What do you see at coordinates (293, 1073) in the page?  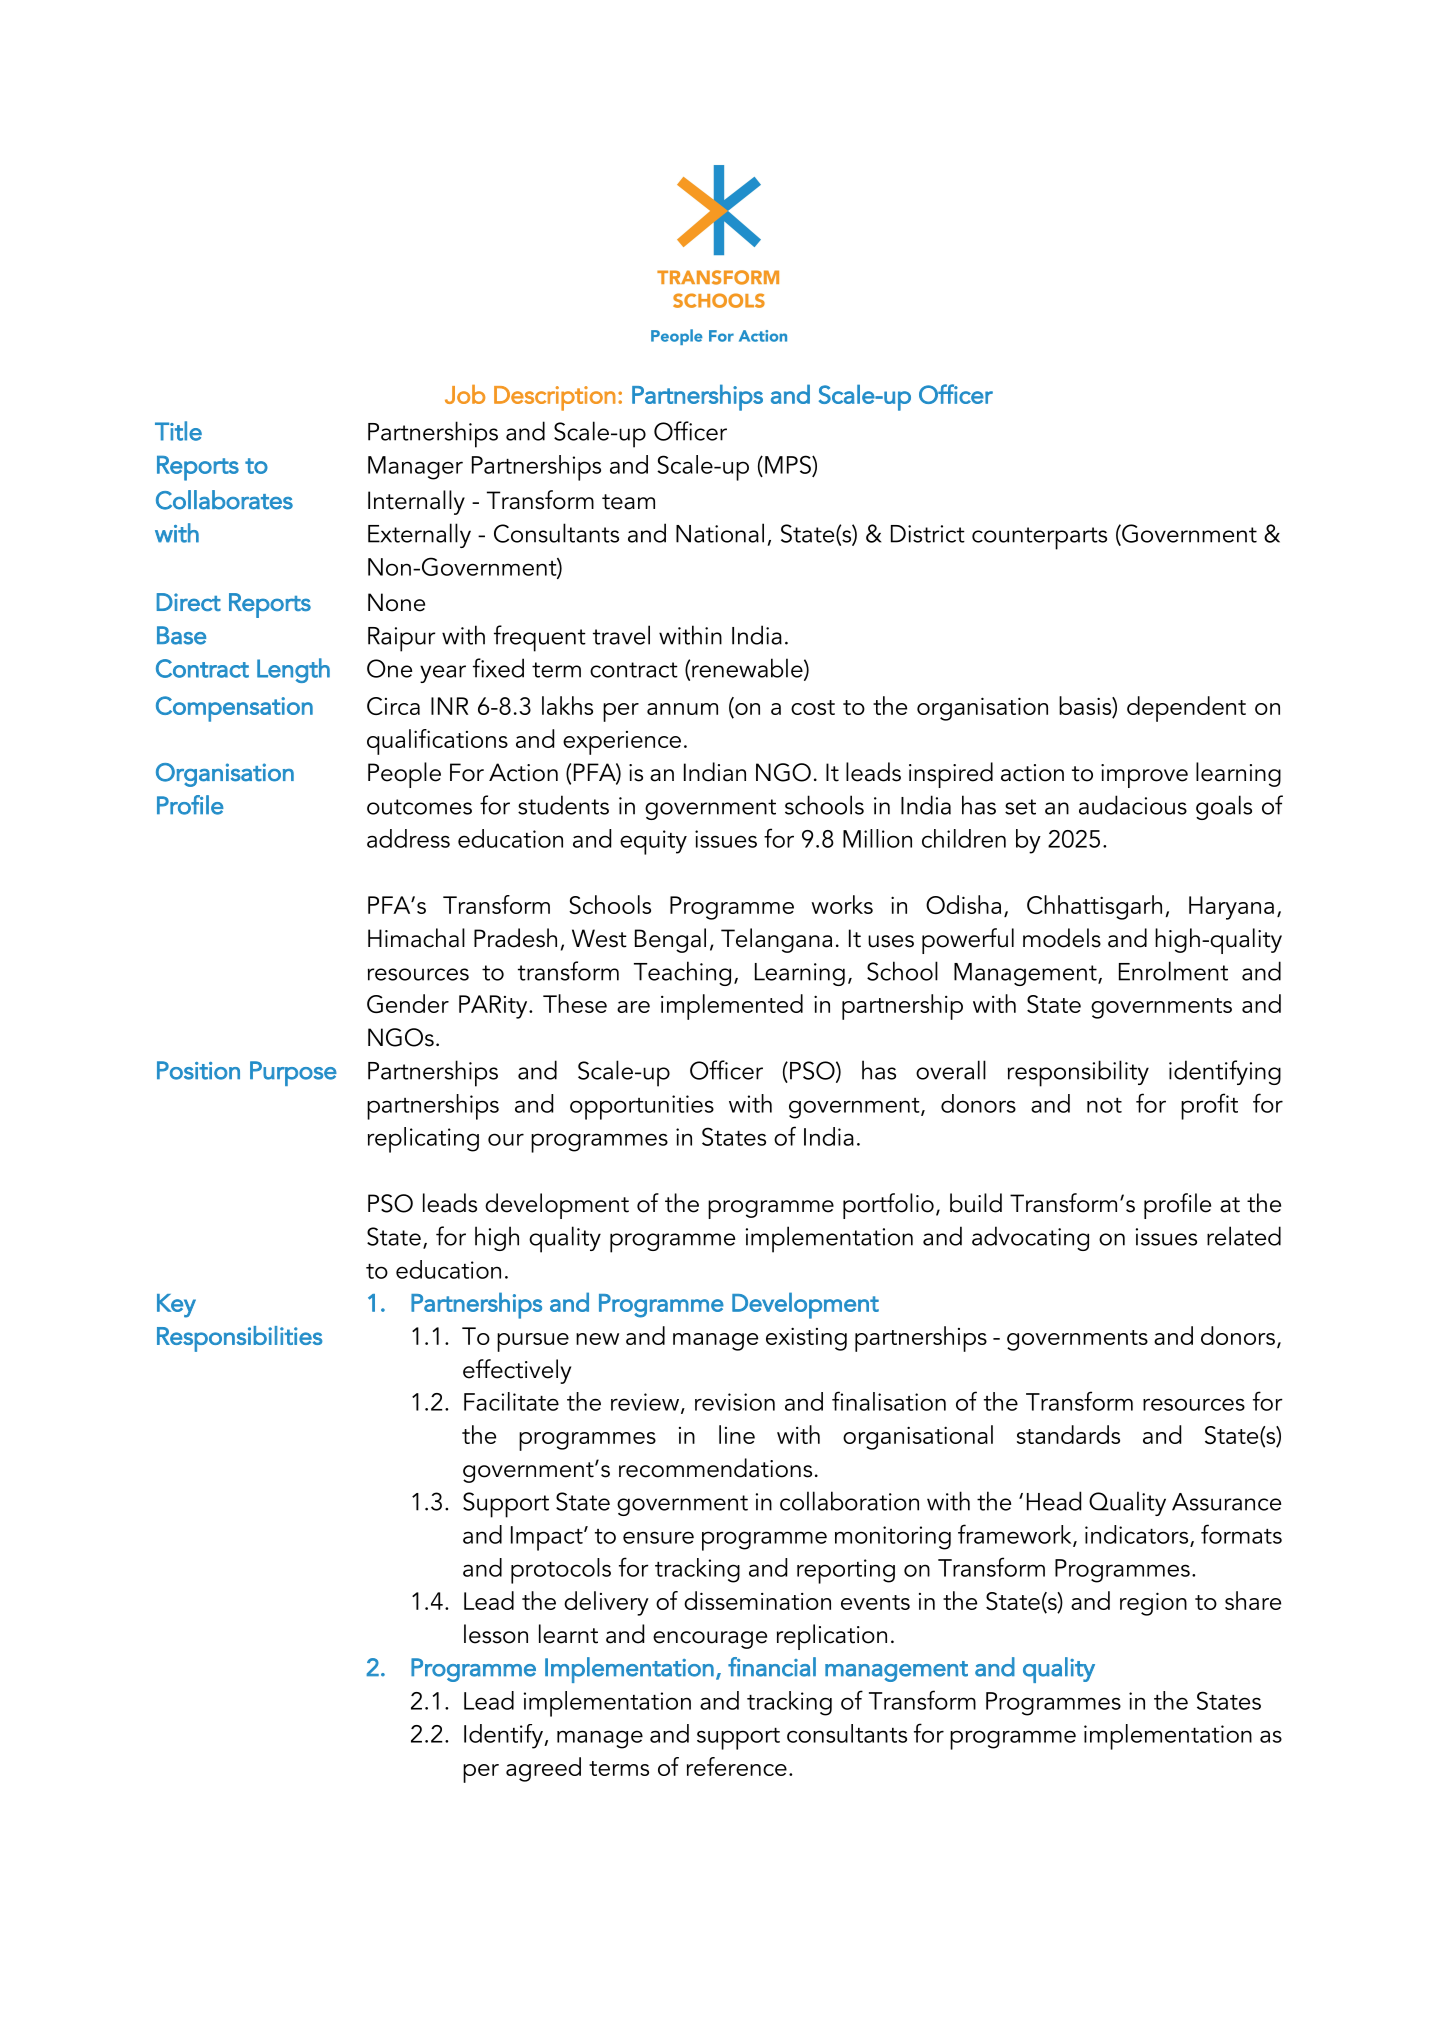 I see `Purpose` at bounding box center [293, 1073].
